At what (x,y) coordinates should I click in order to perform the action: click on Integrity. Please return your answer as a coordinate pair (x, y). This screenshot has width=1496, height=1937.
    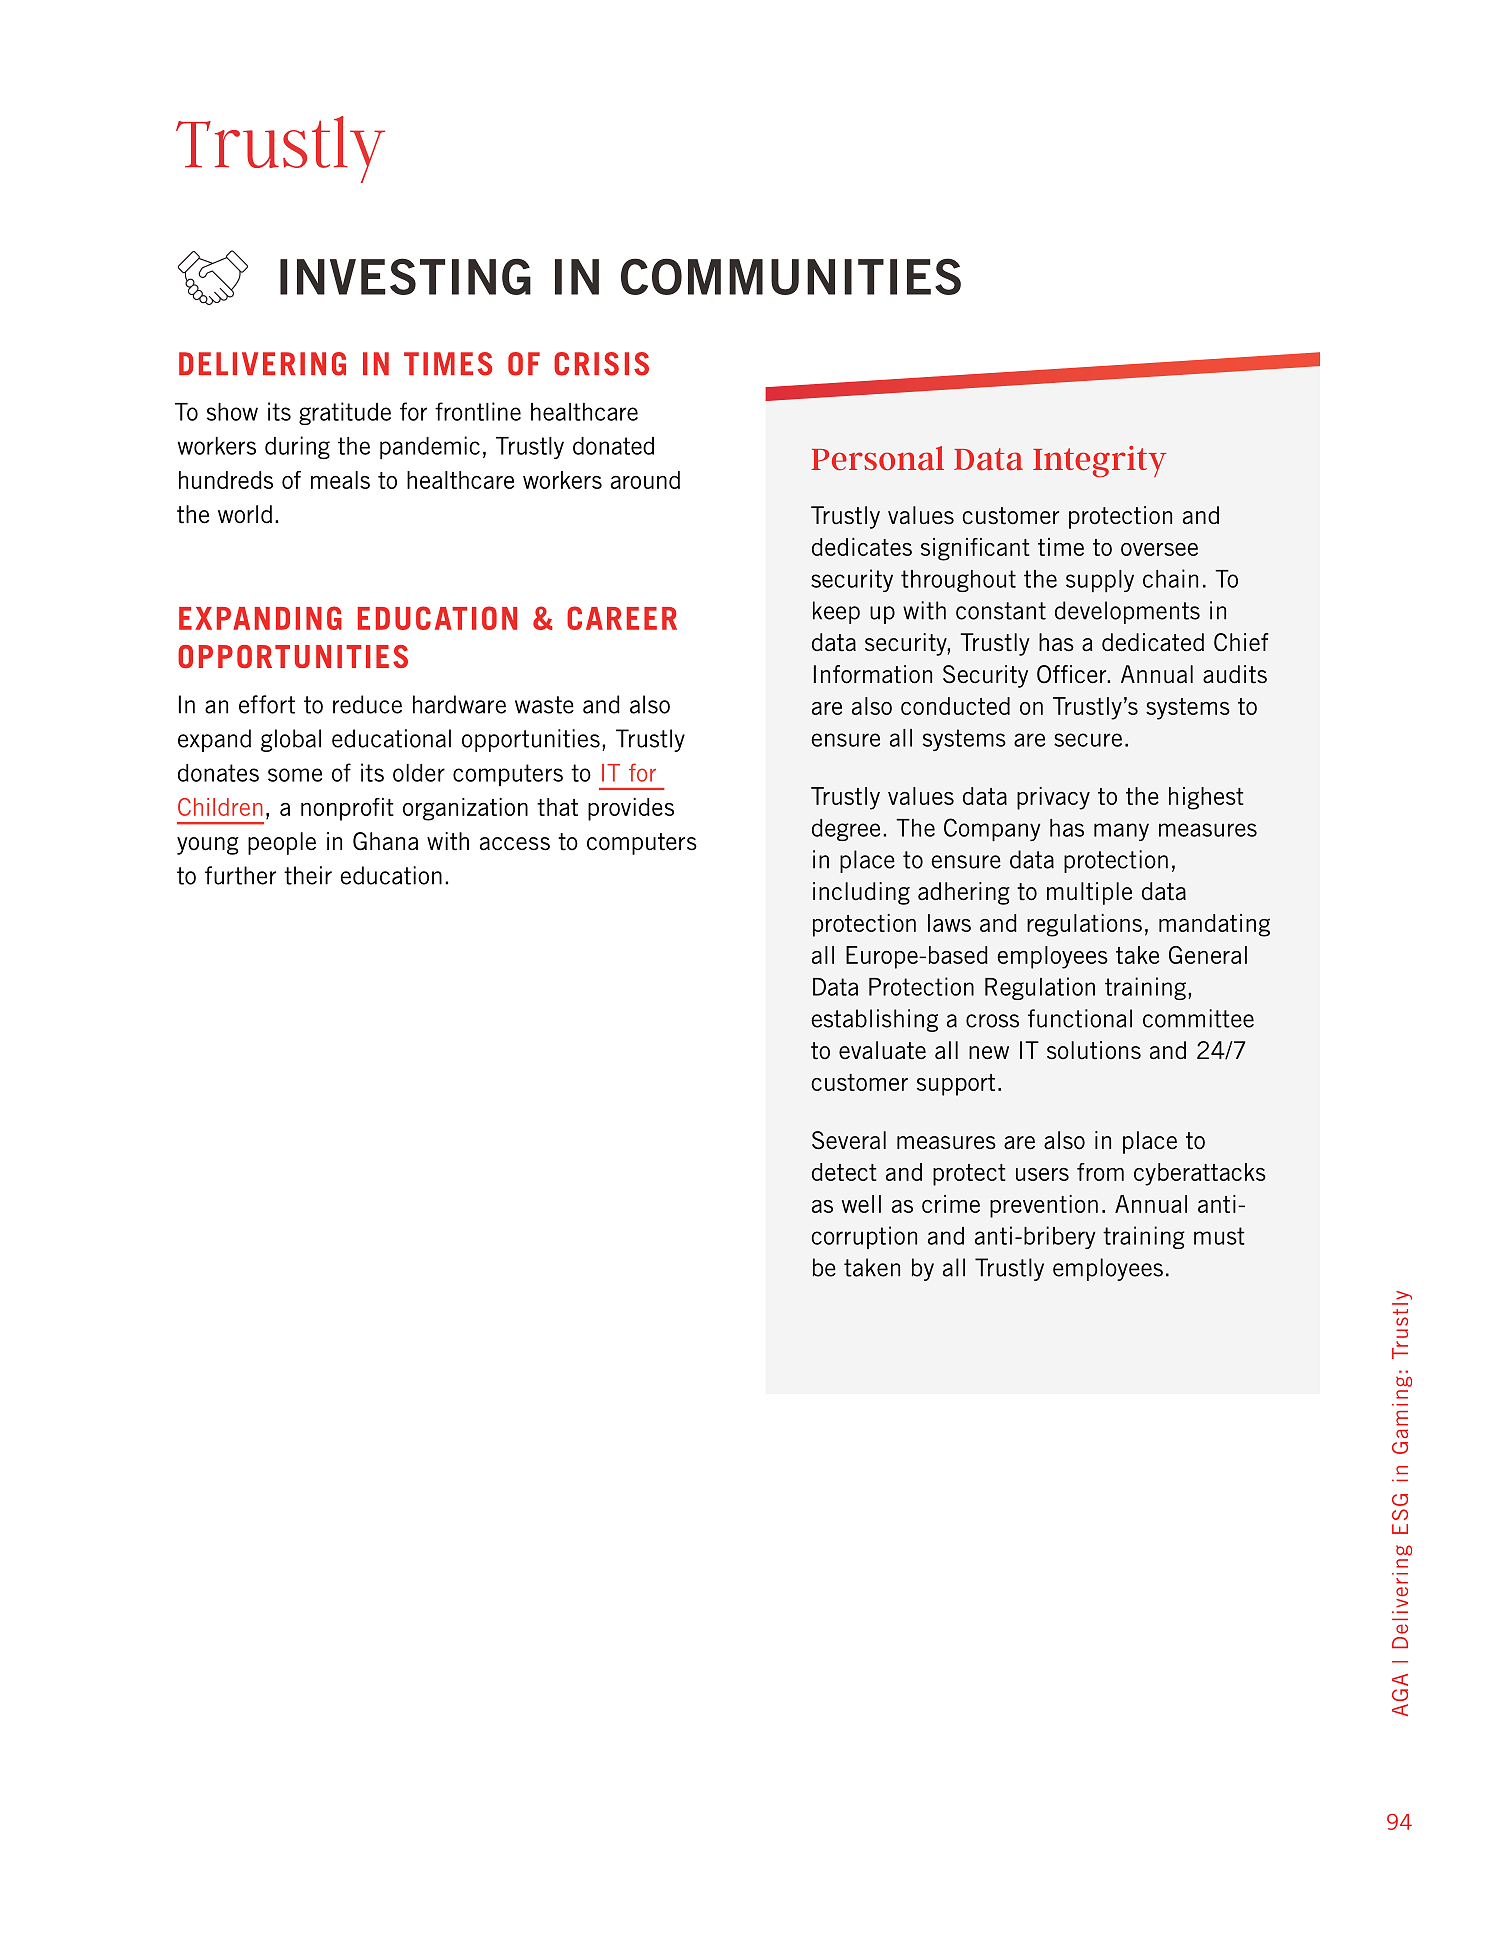
    Looking at the image, I should click on (1100, 461).
